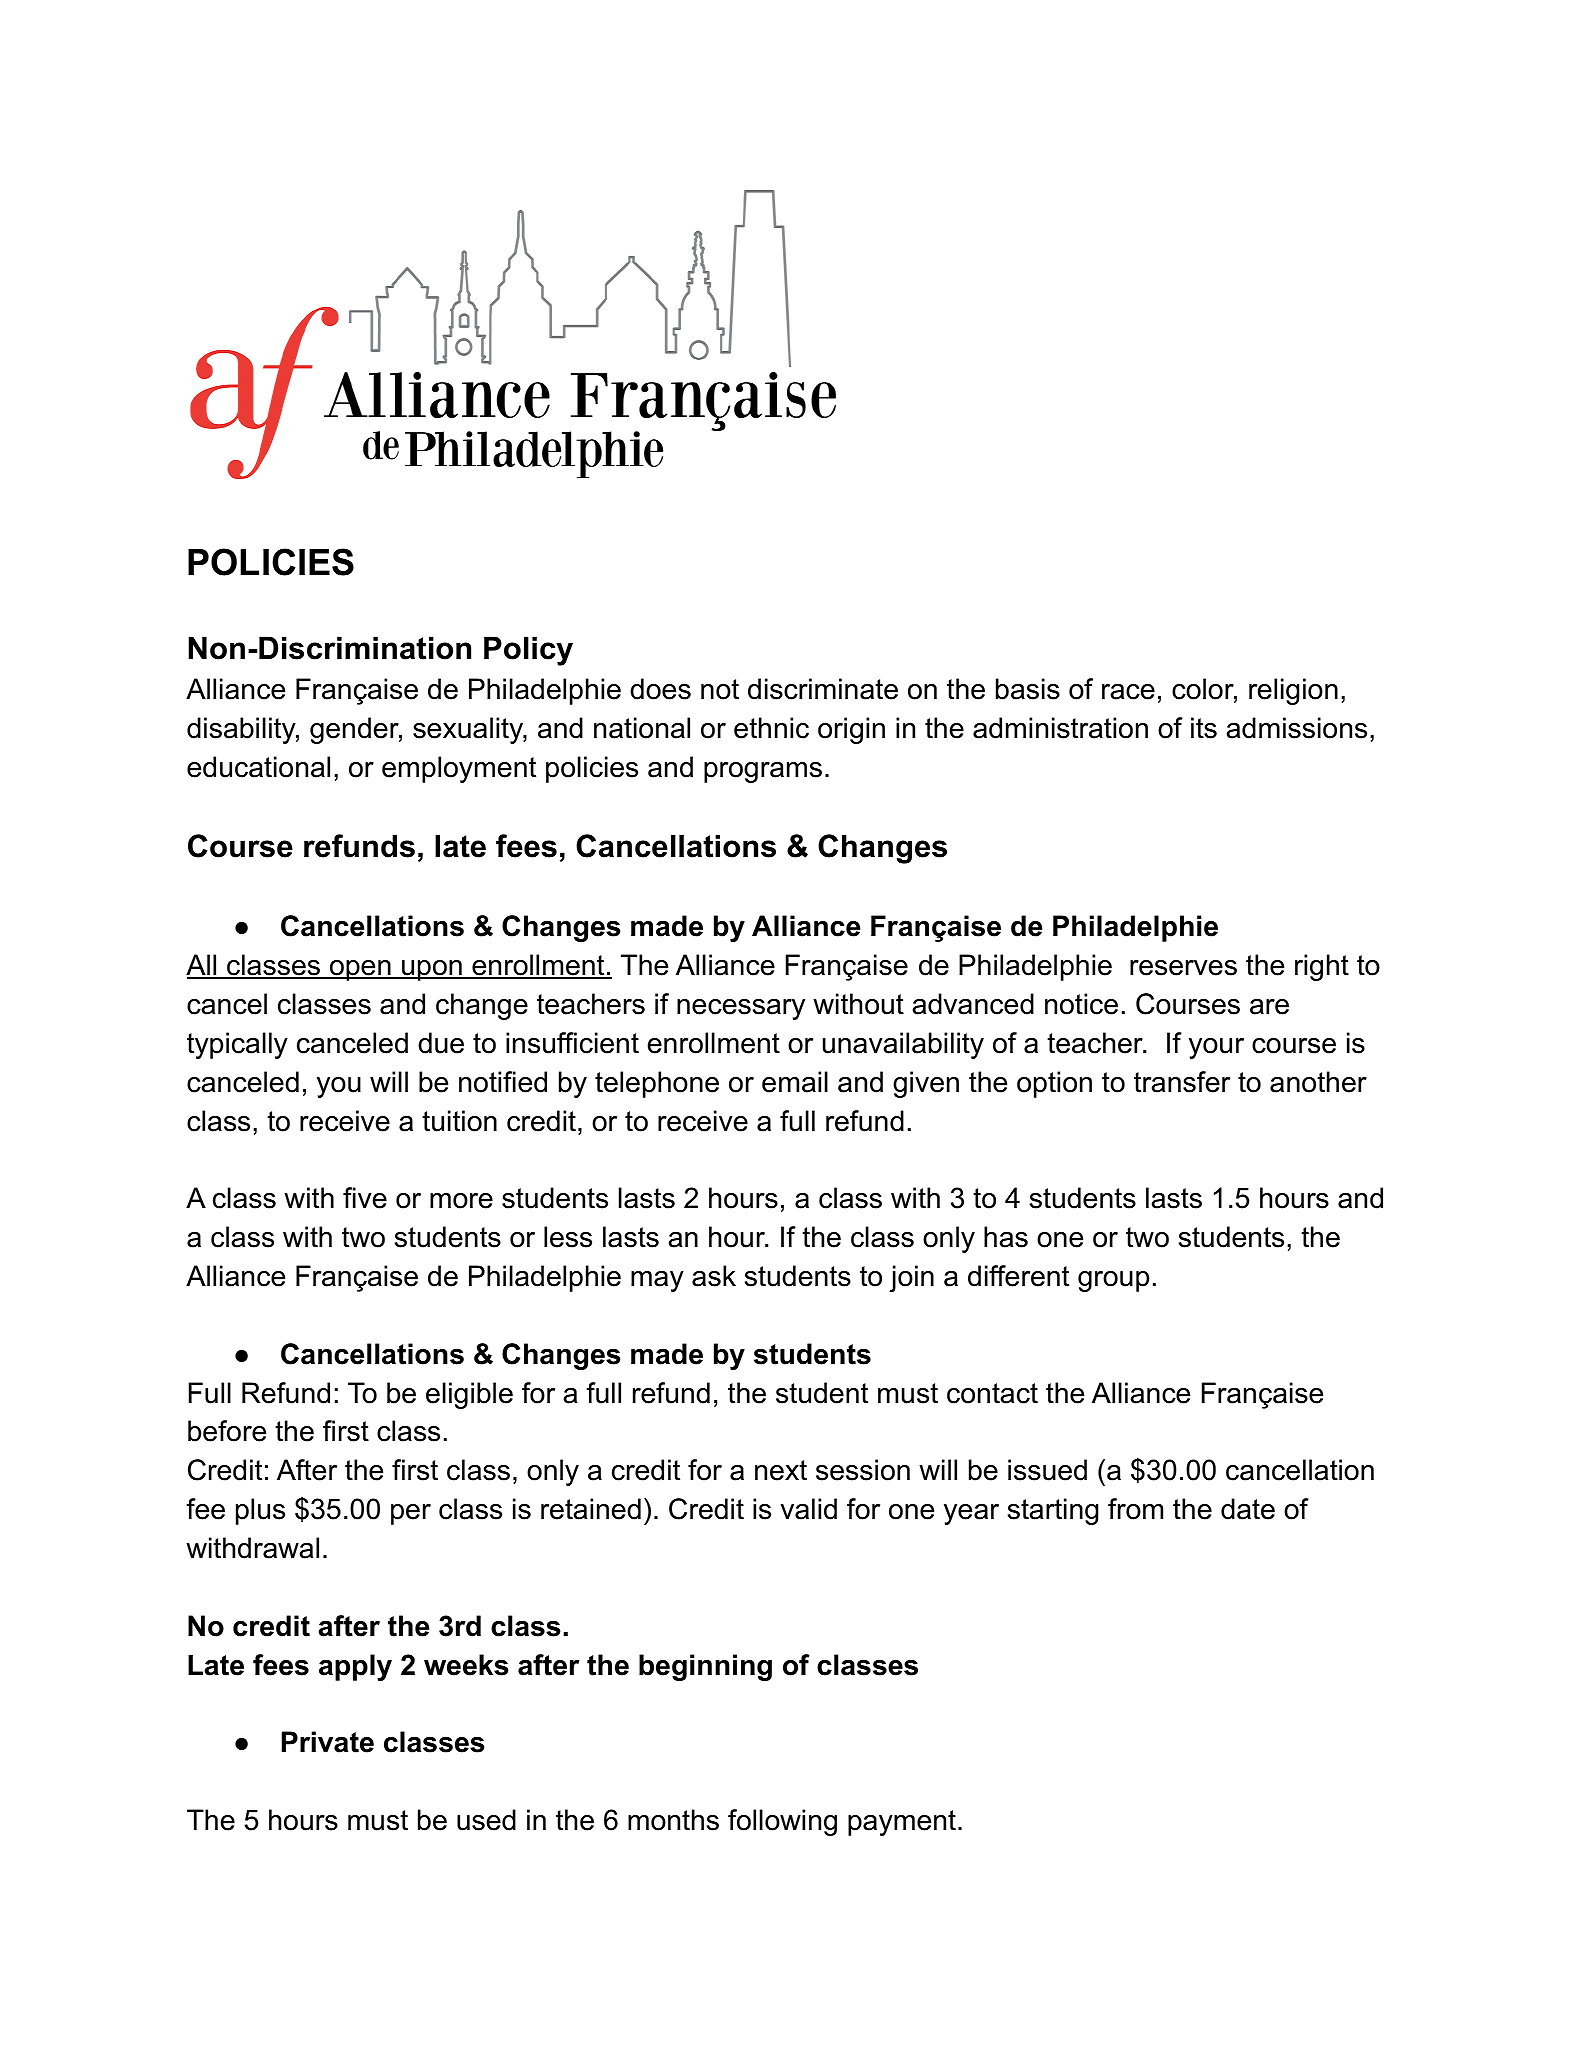 Image resolution: width=1586 pixels, height=2052 pixels. Describe the element at coordinates (714, 1276) in the screenshot. I see `ask` at that location.
